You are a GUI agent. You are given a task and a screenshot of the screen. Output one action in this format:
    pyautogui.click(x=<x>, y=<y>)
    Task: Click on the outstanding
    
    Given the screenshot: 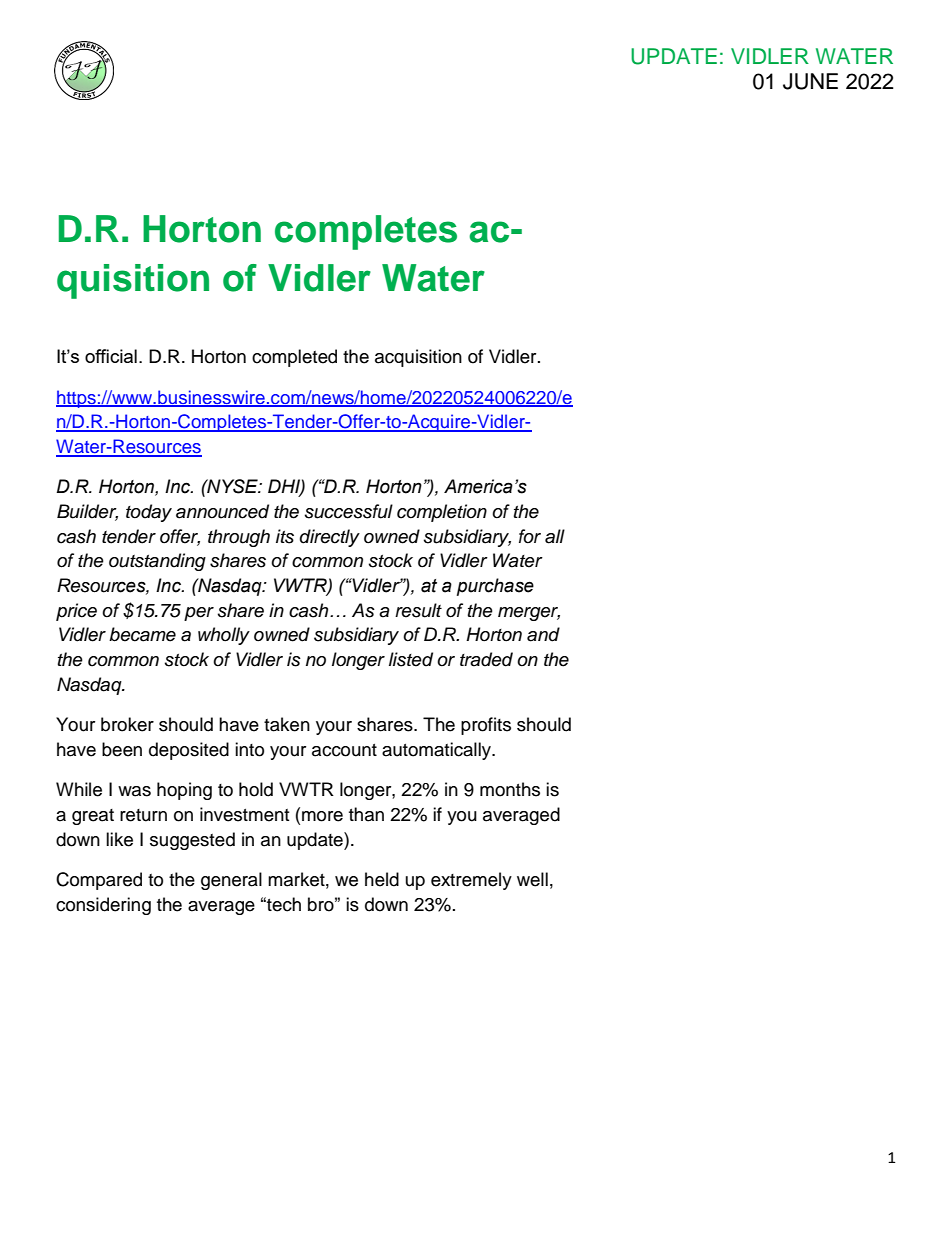 What is the action you would take?
    pyautogui.click(x=157, y=562)
